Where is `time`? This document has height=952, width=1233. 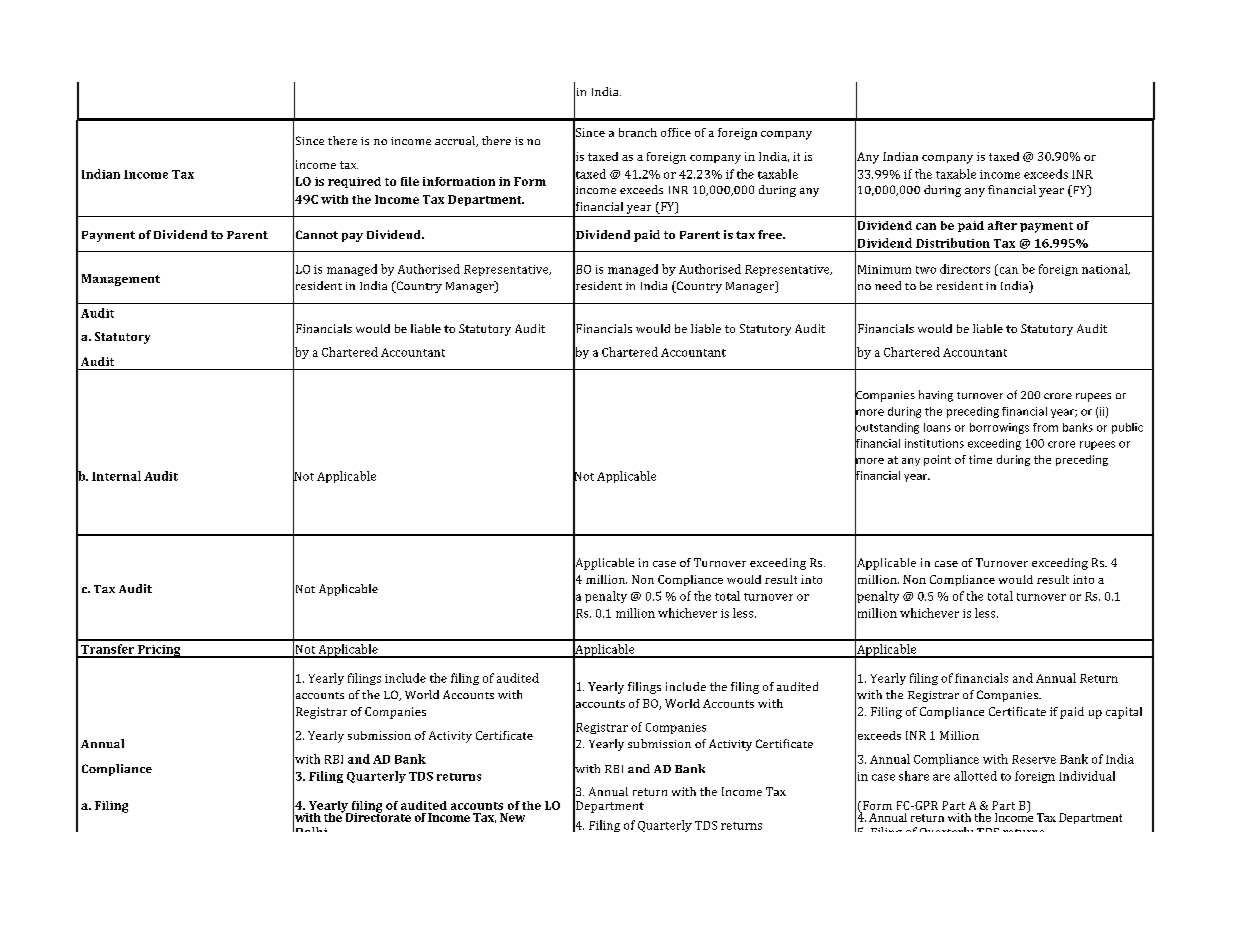
time is located at coordinates (980, 459).
